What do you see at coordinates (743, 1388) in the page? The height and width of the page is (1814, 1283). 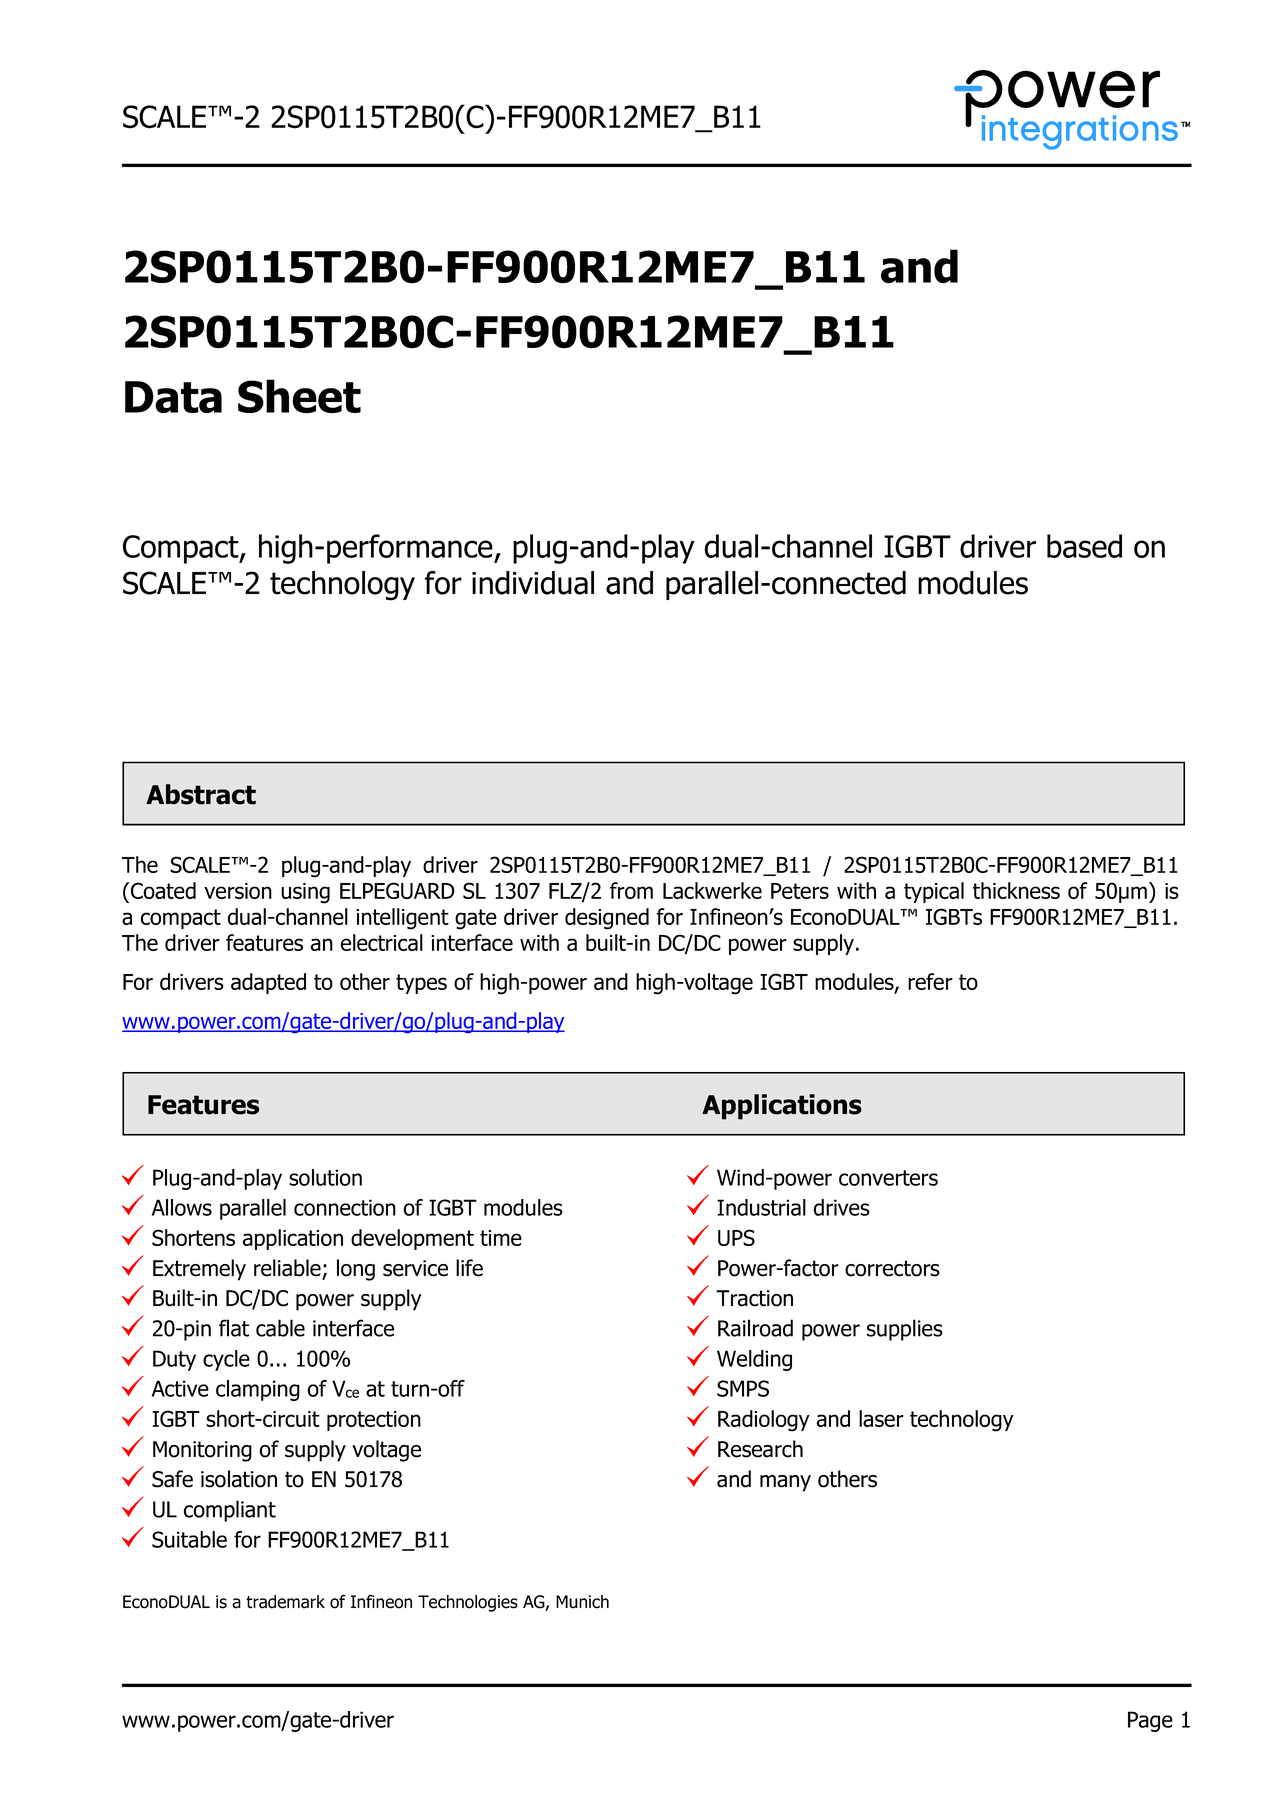 I see `SMPS` at bounding box center [743, 1388].
